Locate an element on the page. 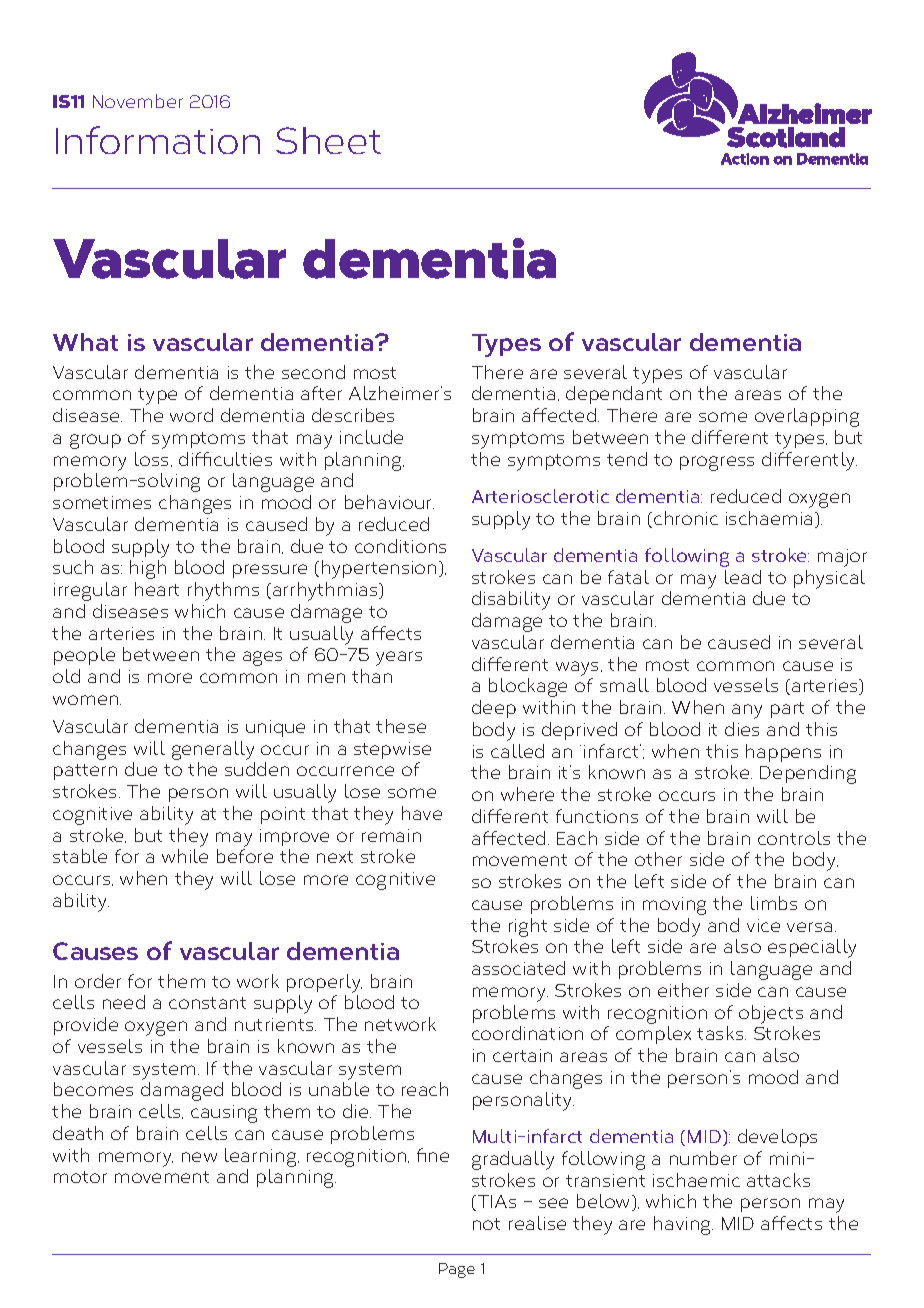 Image resolution: width=924 pixels, height=1308 pixels. Sheet is located at coordinates (328, 140).
